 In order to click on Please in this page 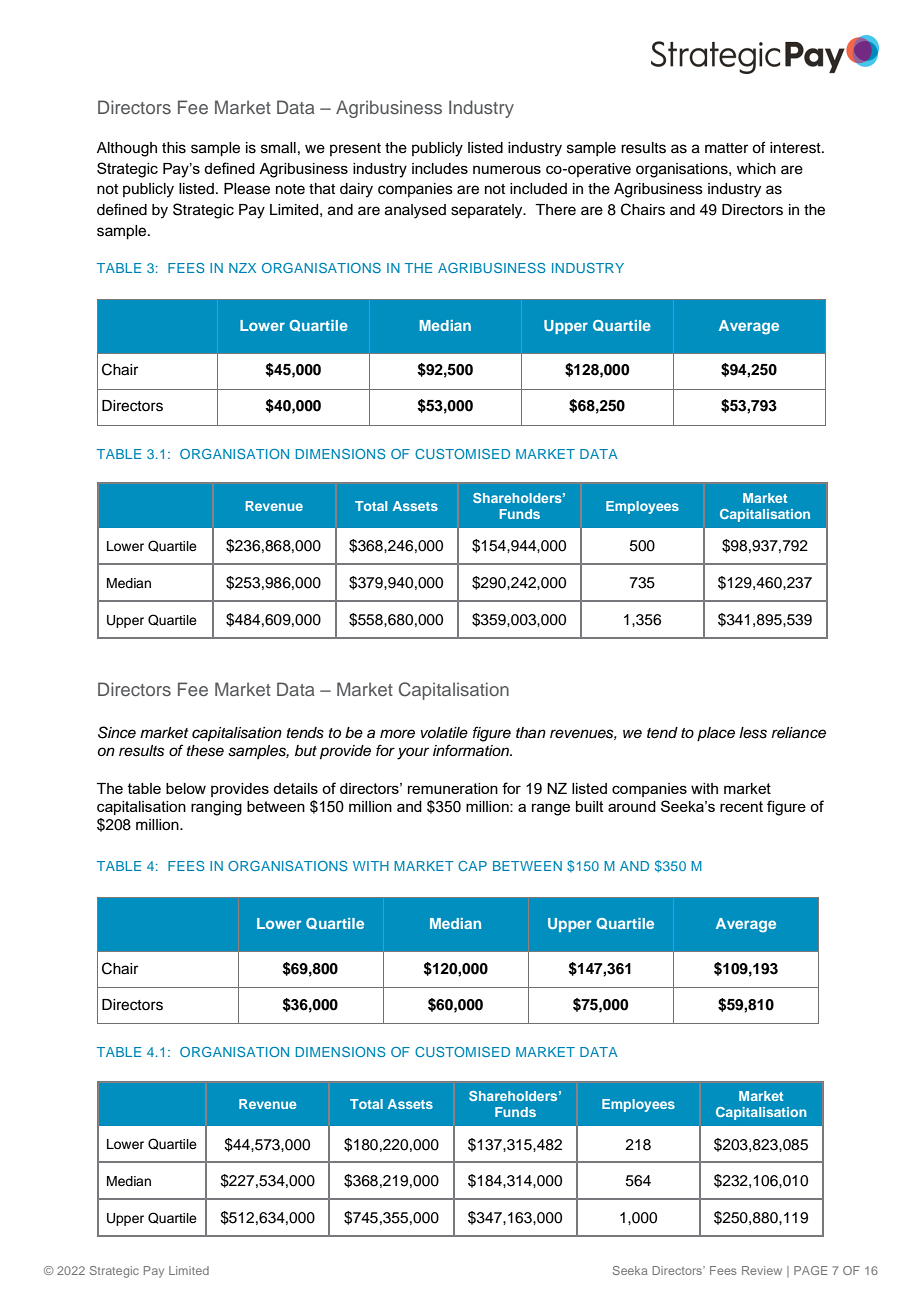, I will do `click(247, 189)`.
